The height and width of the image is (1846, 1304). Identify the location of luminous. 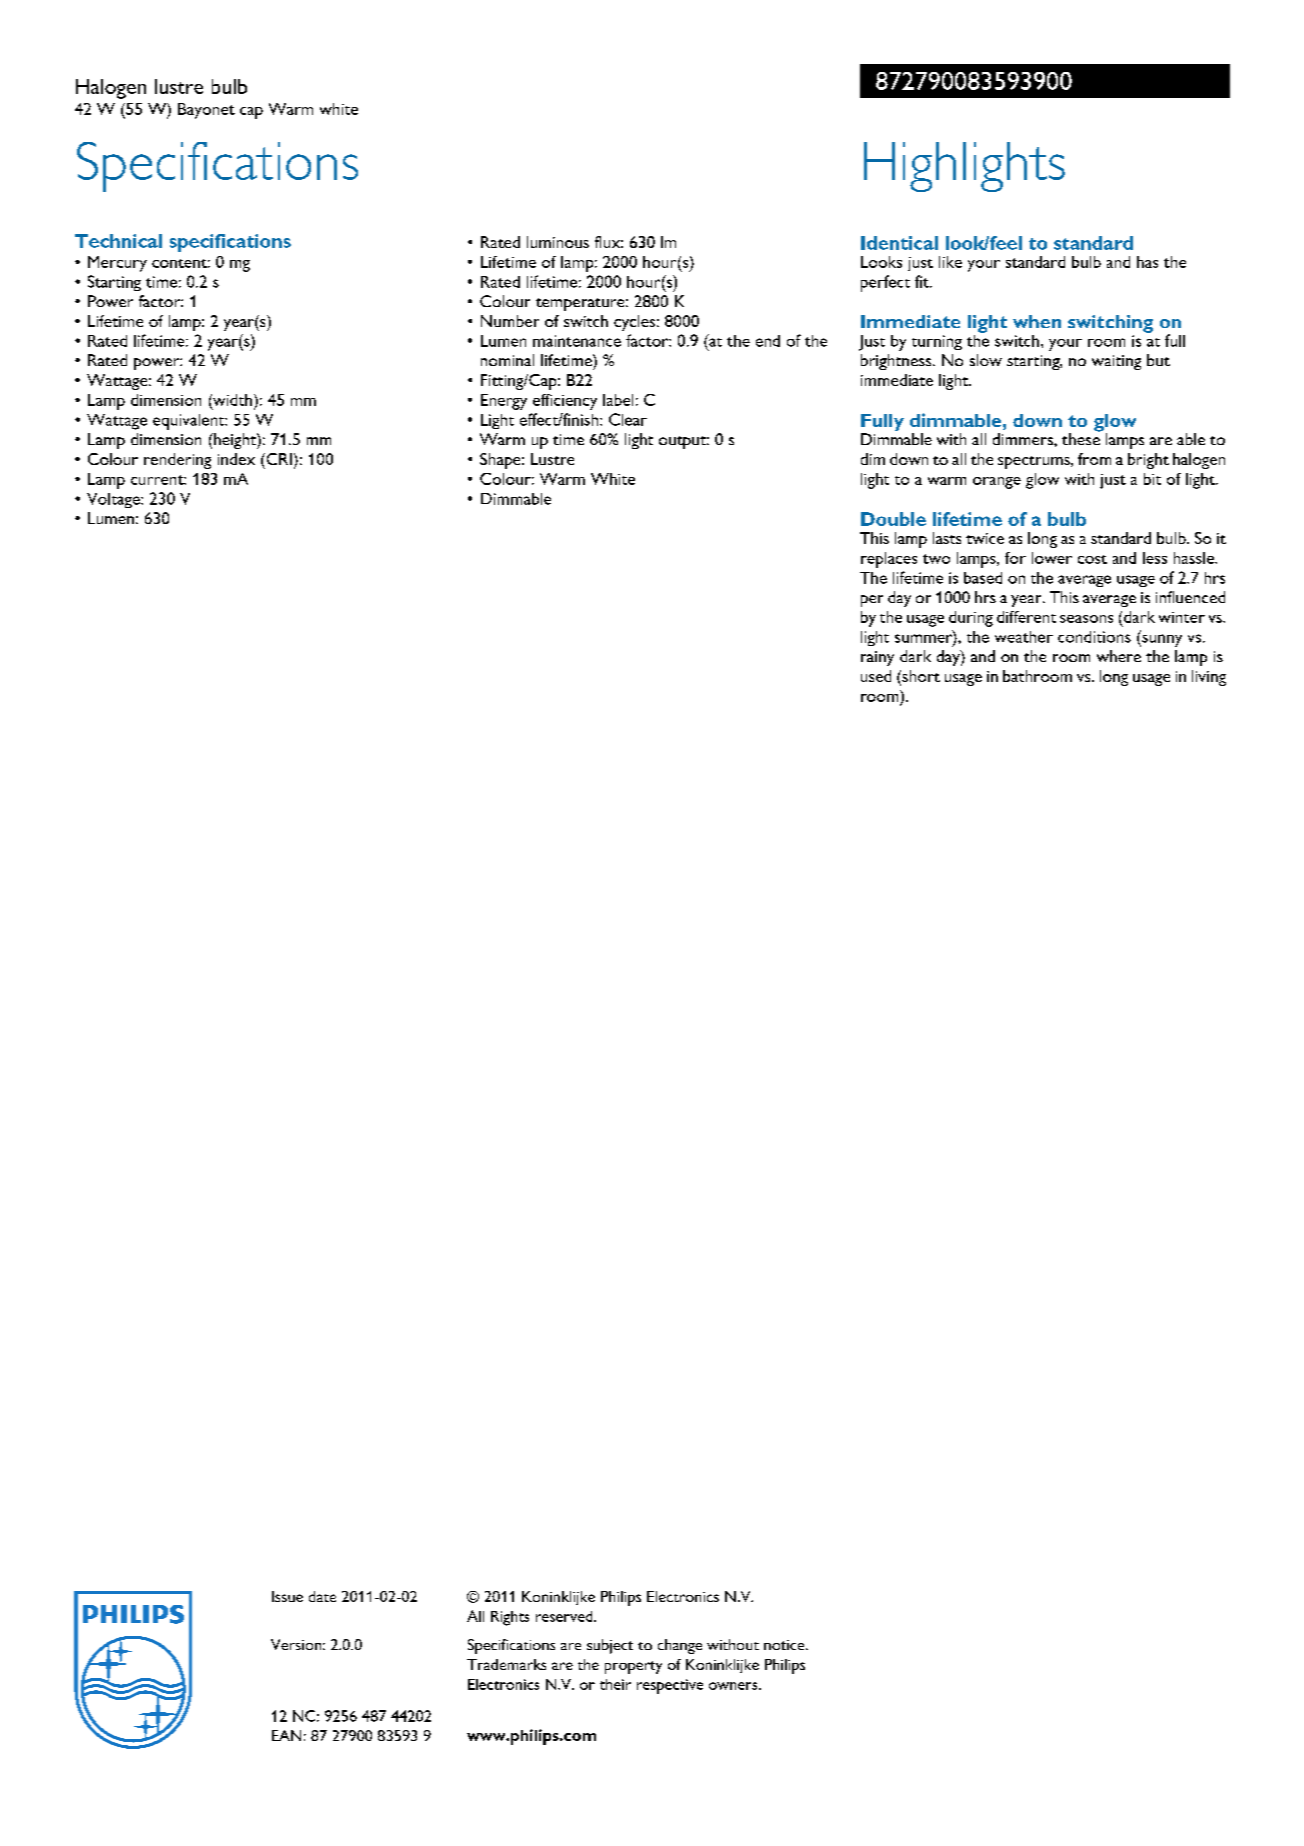
(558, 242).
